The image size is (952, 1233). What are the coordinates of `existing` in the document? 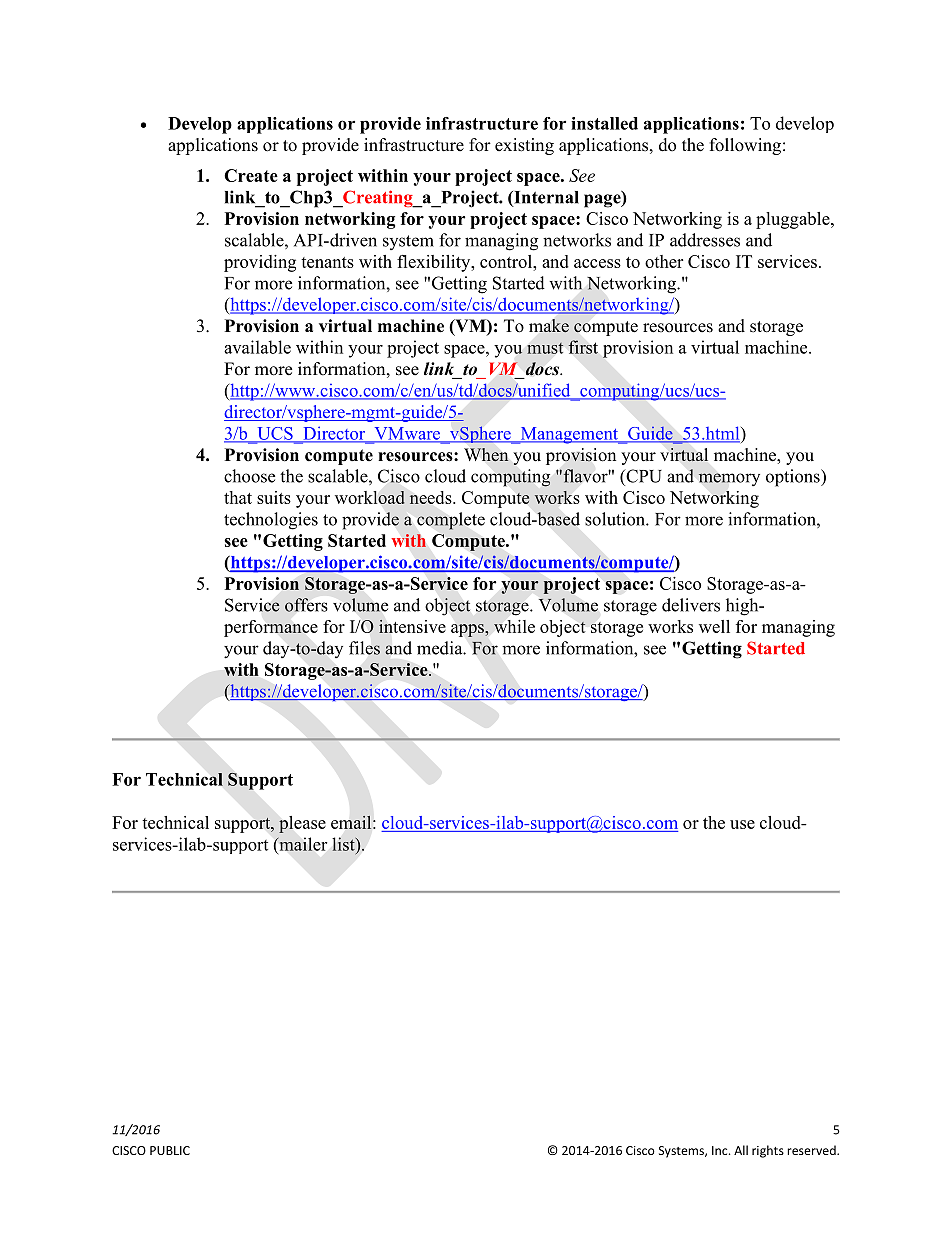 It's located at (524, 146).
